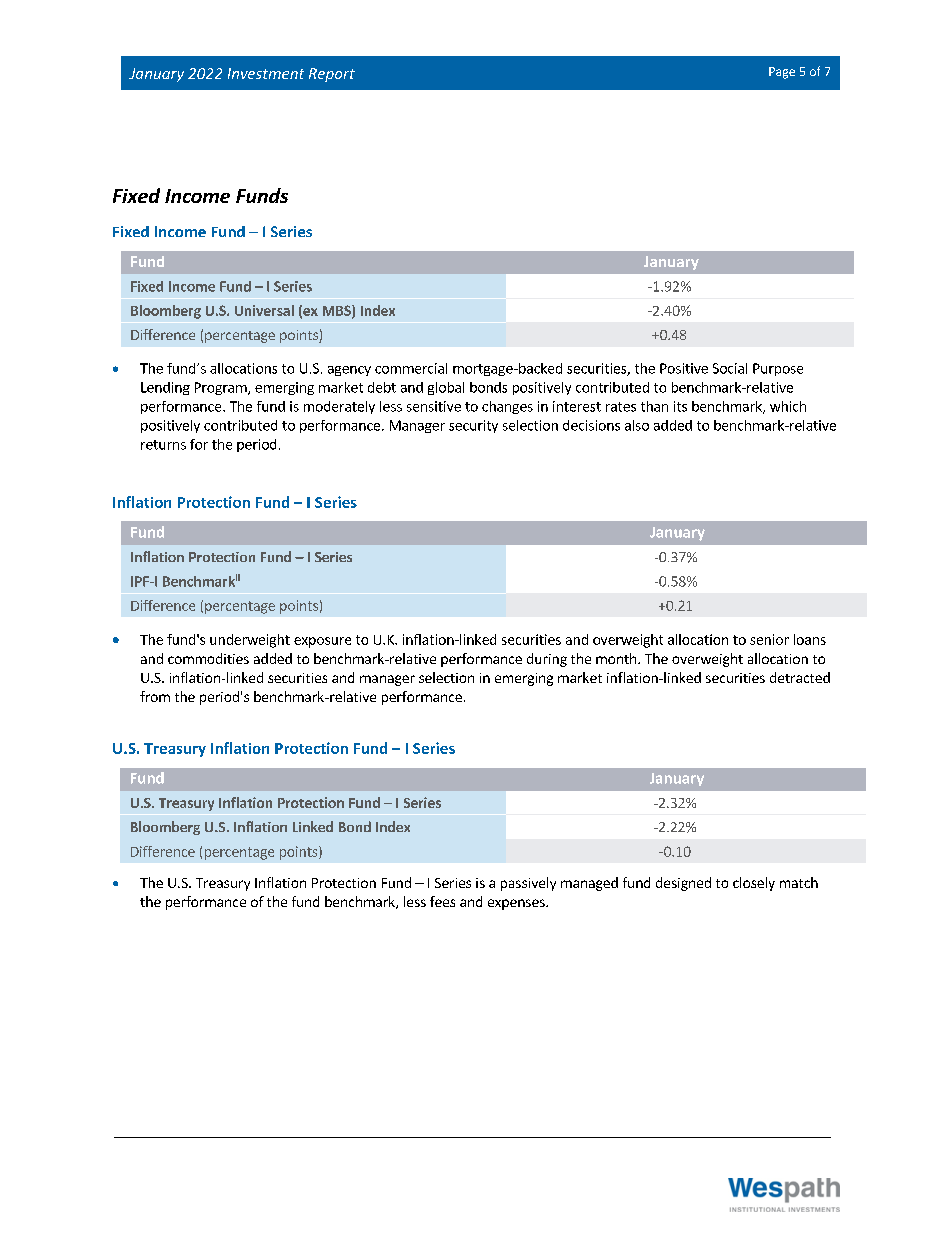  What do you see at coordinates (547, 660) in the page?
I see `during` at bounding box center [547, 660].
